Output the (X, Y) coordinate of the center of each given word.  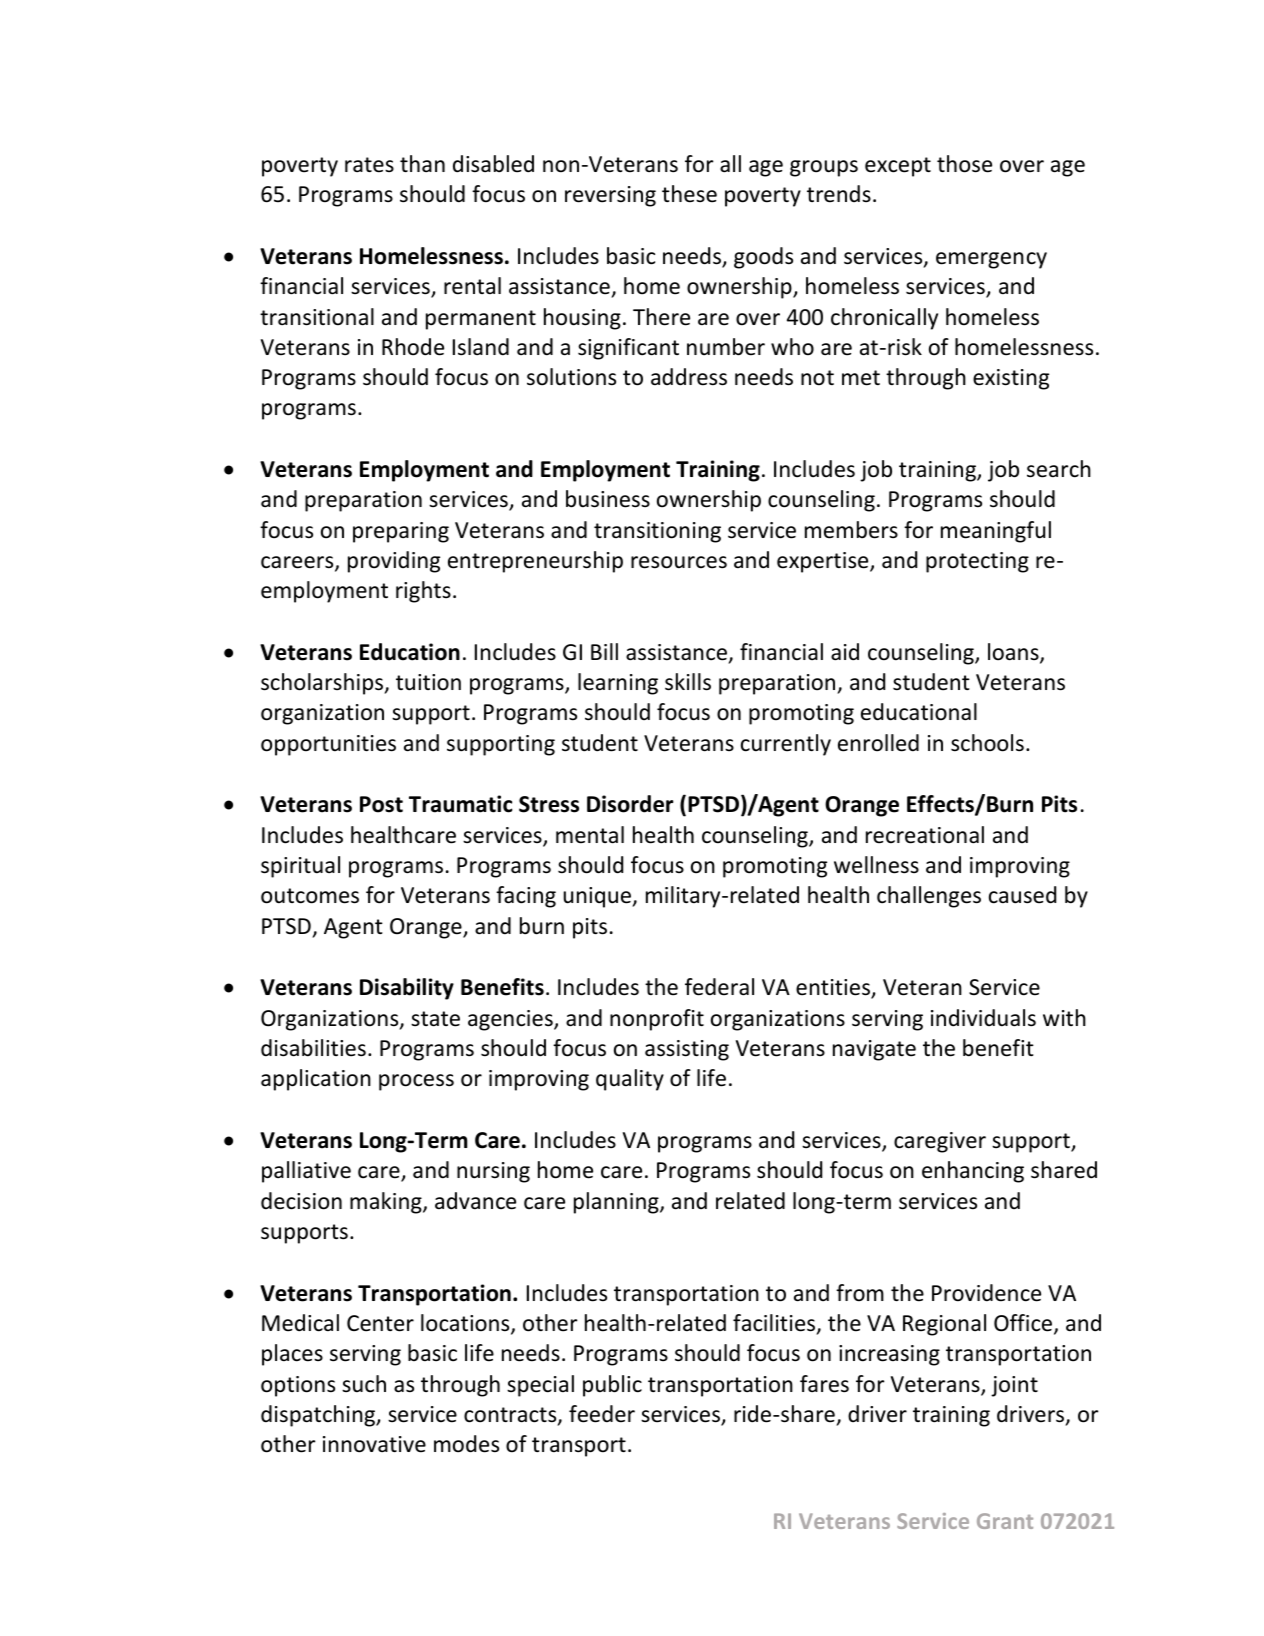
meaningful (996, 532)
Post (381, 804)
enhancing (973, 1172)
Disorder (630, 804)
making (387, 1203)
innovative (374, 1444)
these (689, 194)
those (964, 164)
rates (369, 165)
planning (617, 1203)
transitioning (657, 532)
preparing (401, 532)
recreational (925, 835)
